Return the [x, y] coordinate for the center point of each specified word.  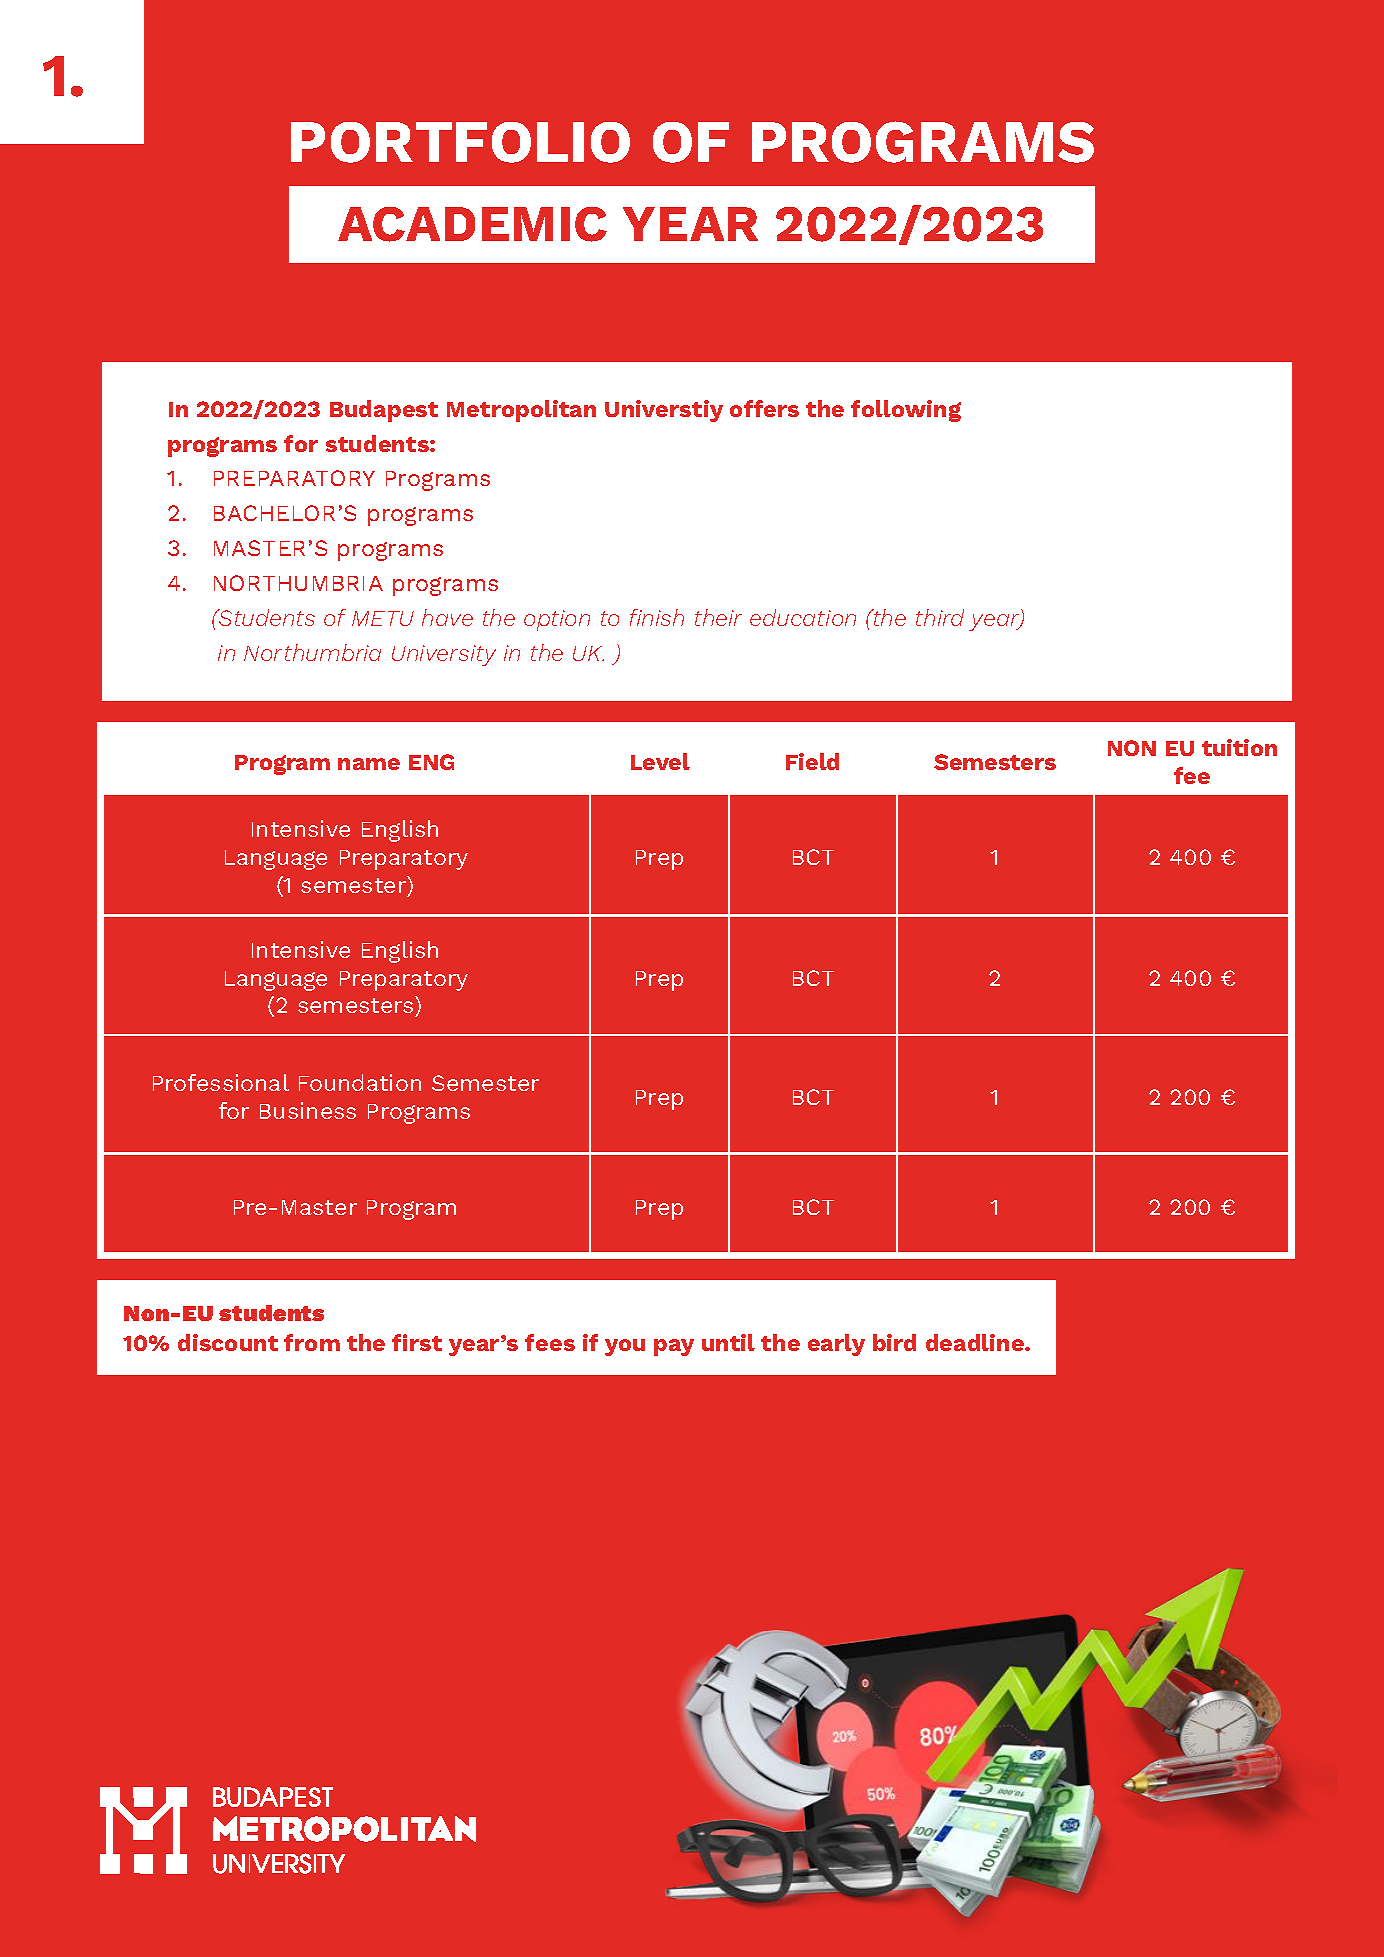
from [312, 1342]
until [728, 1342]
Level [660, 761]
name [369, 764]
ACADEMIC [472, 224]
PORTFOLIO [460, 142]
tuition [1239, 747]
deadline [976, 1342]
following [906, 411]
